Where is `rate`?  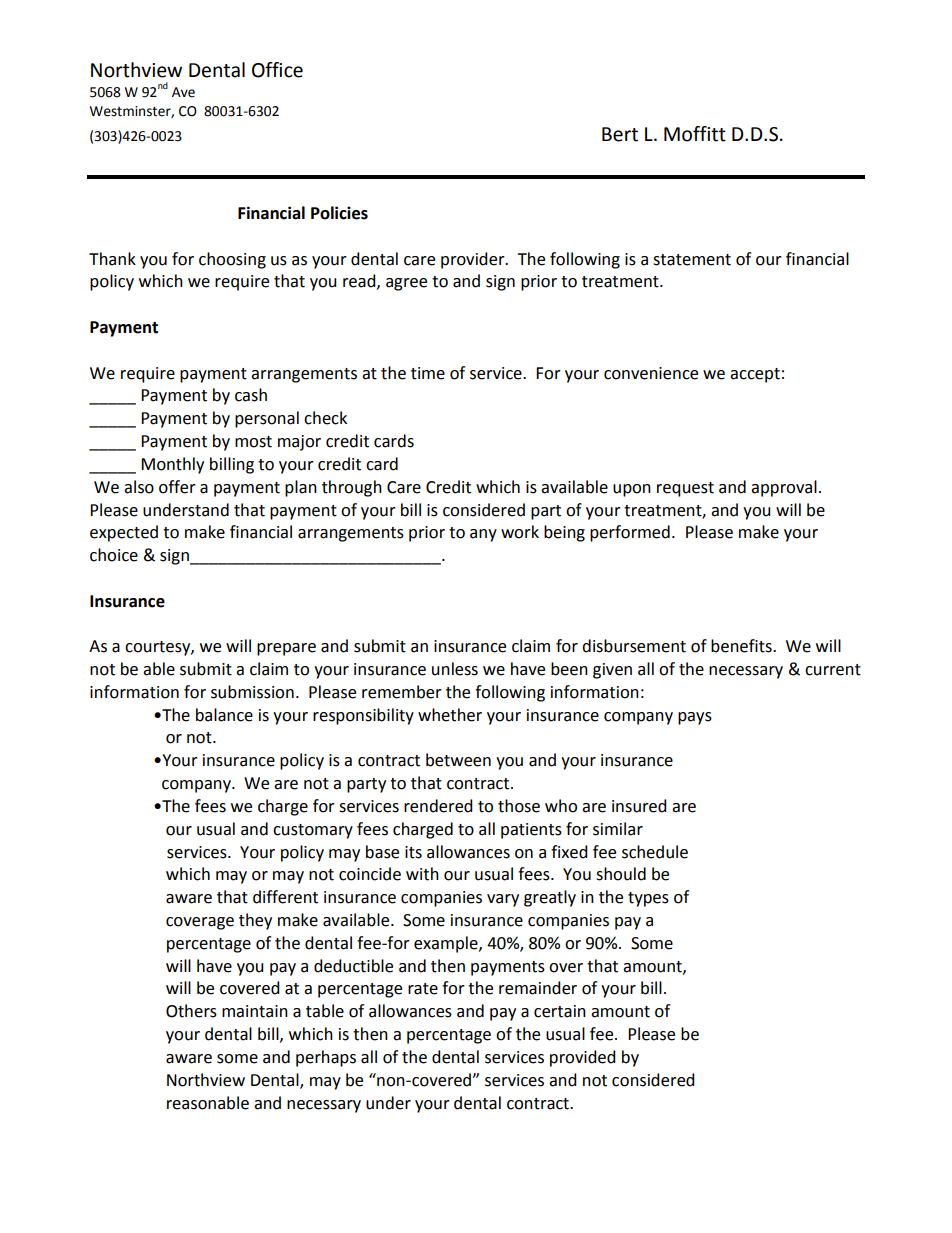
rate is located at coordinates (423, 989).
